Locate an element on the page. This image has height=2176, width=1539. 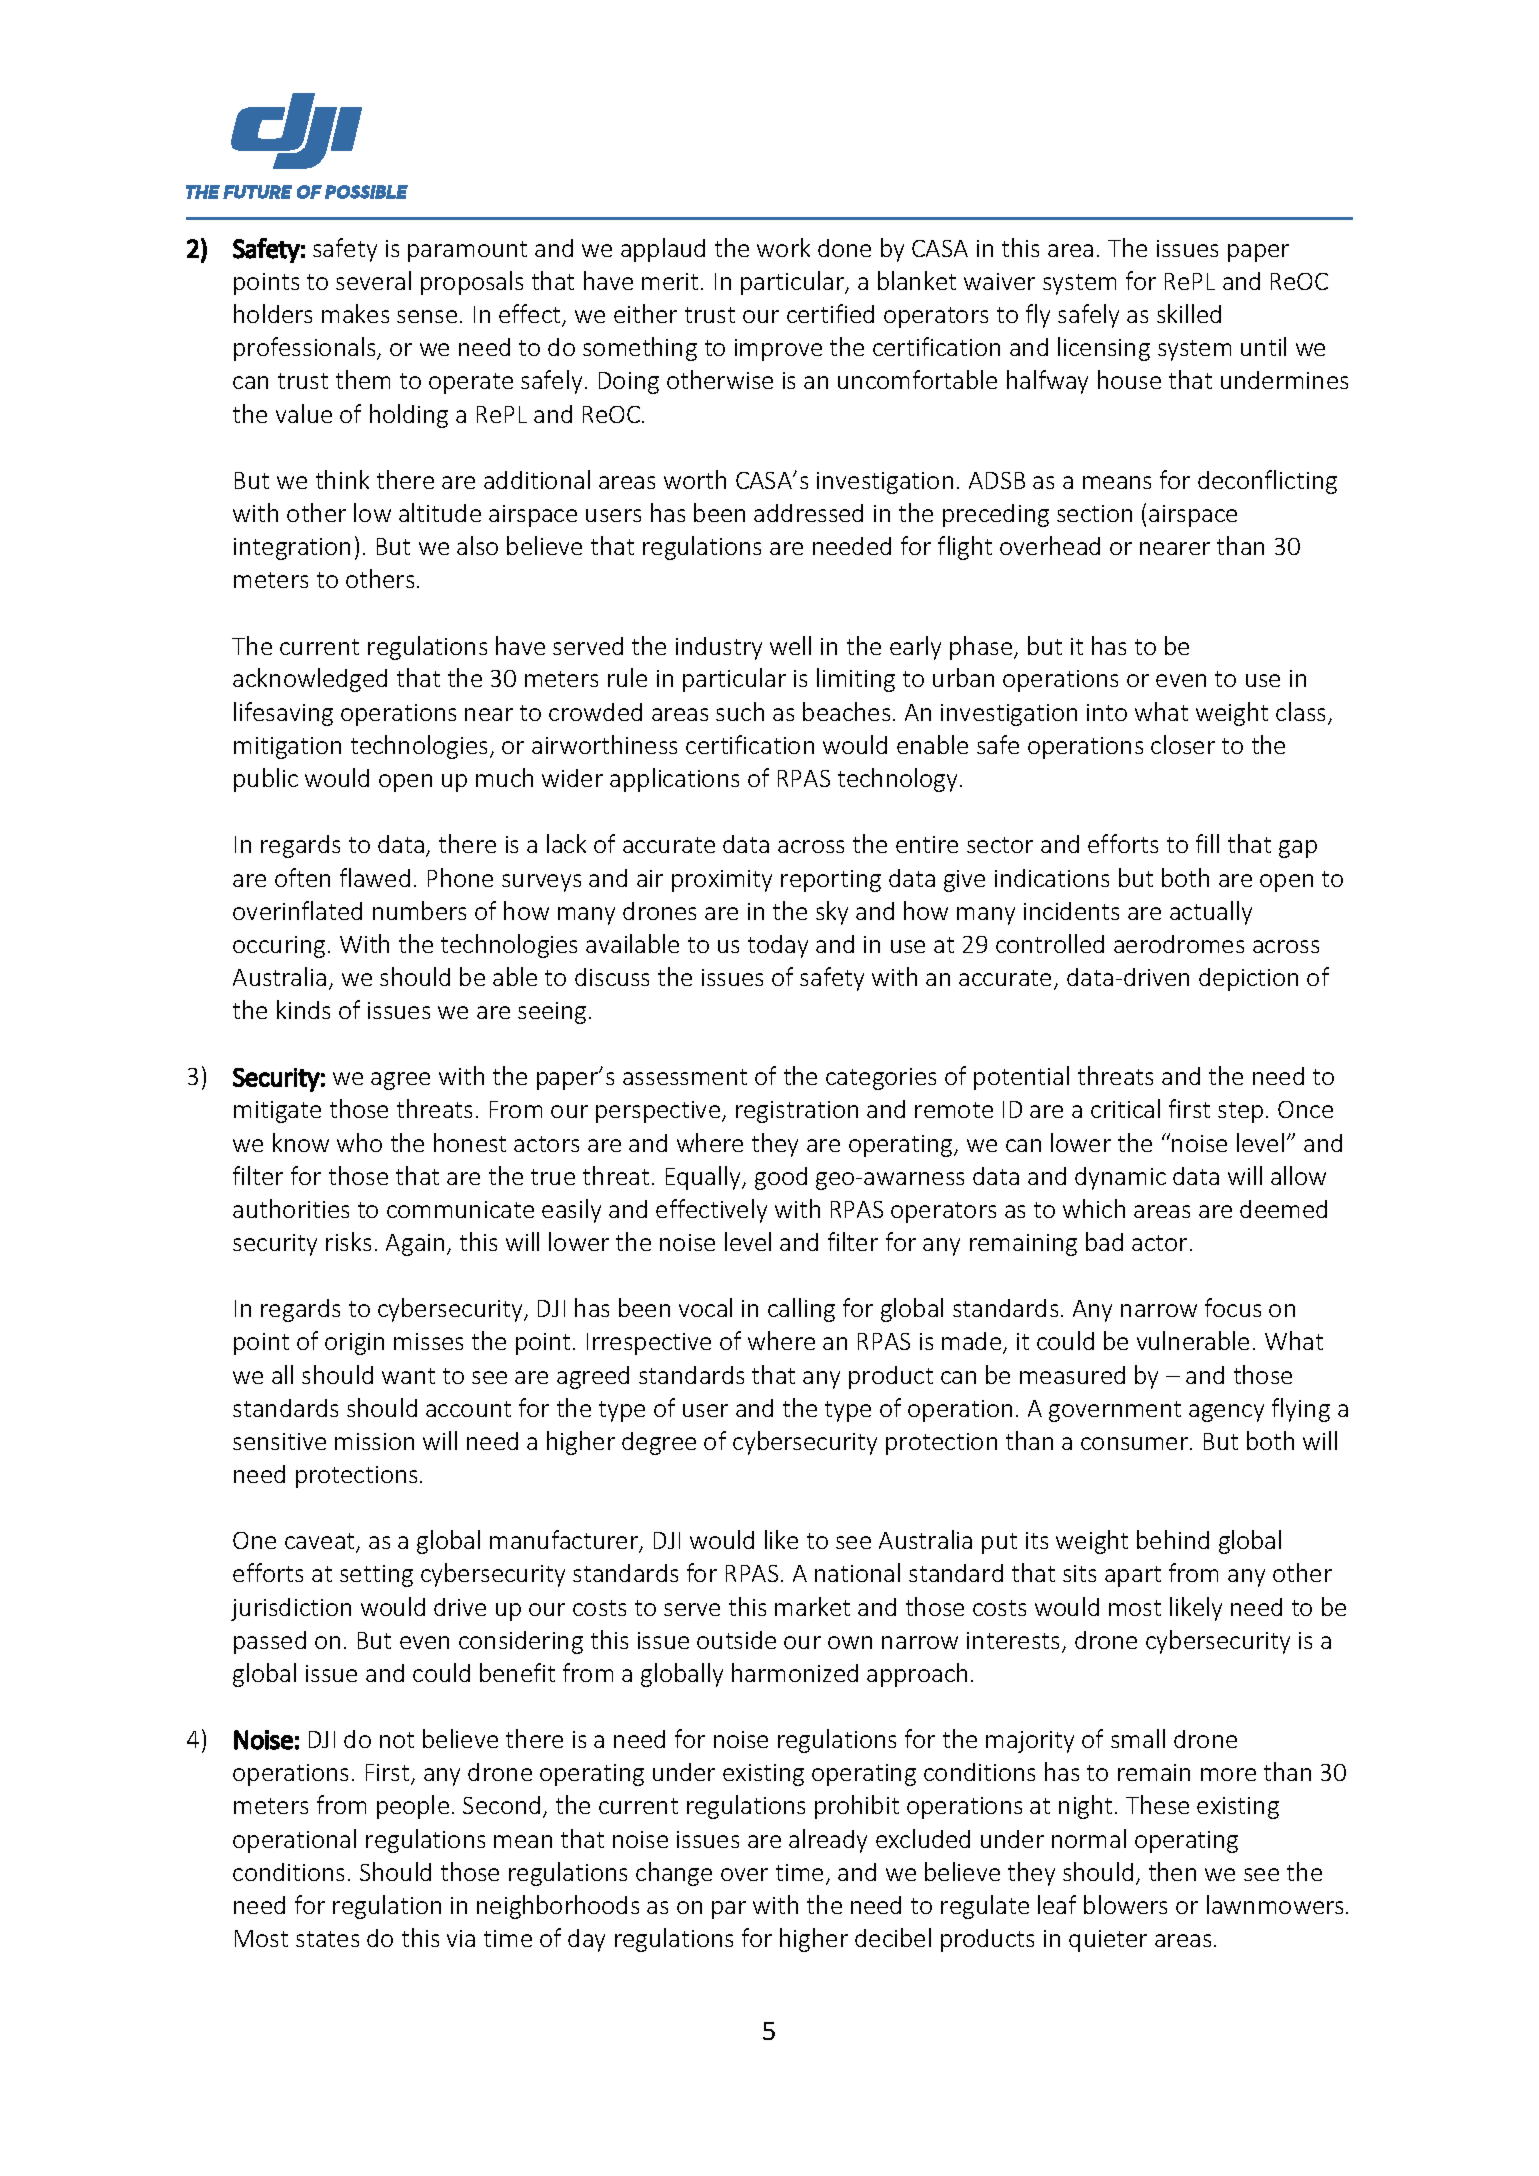
registration is located at coordinates (797, 1112).
